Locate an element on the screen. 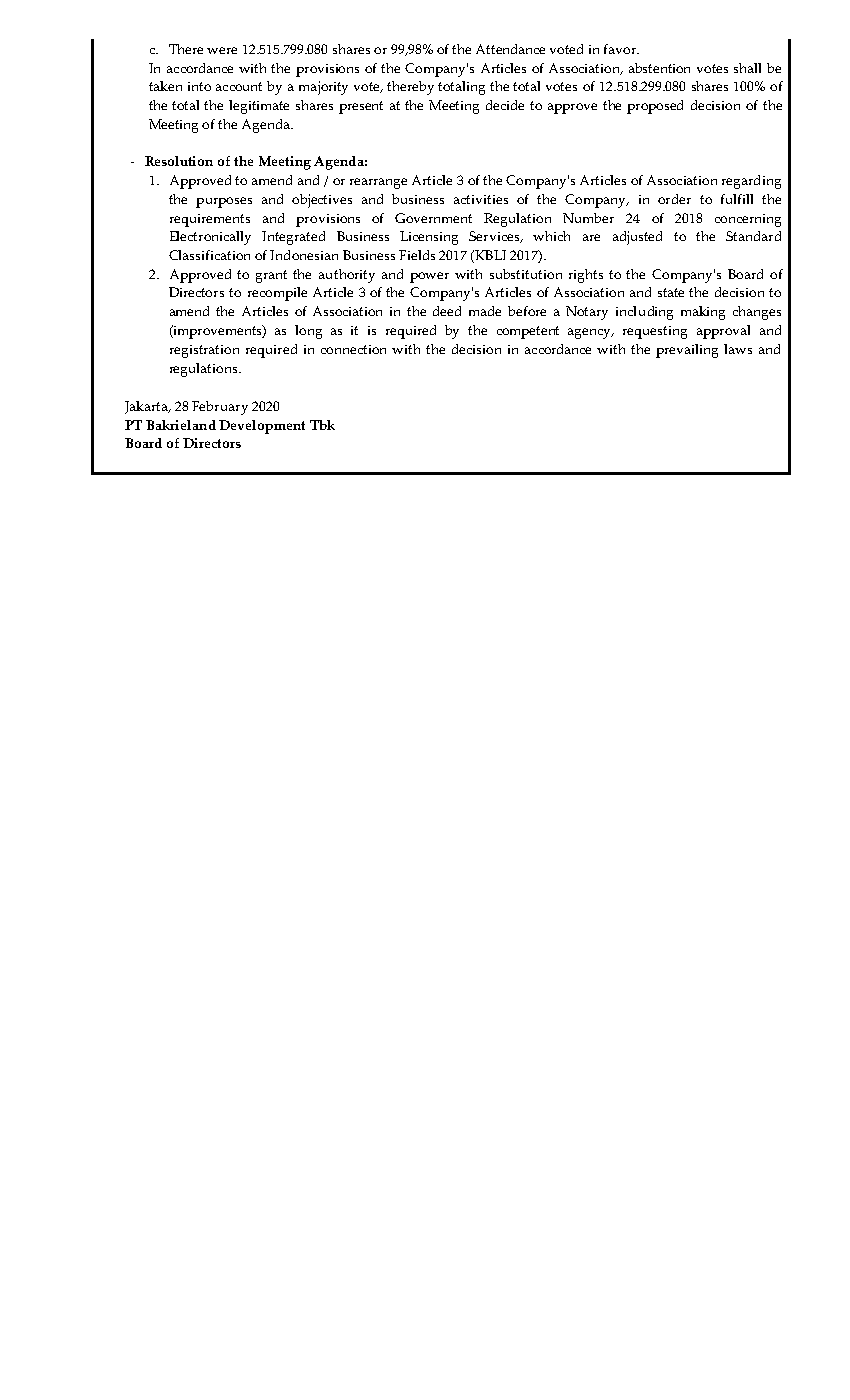  Licensing is located at coordinates (429, 238).
